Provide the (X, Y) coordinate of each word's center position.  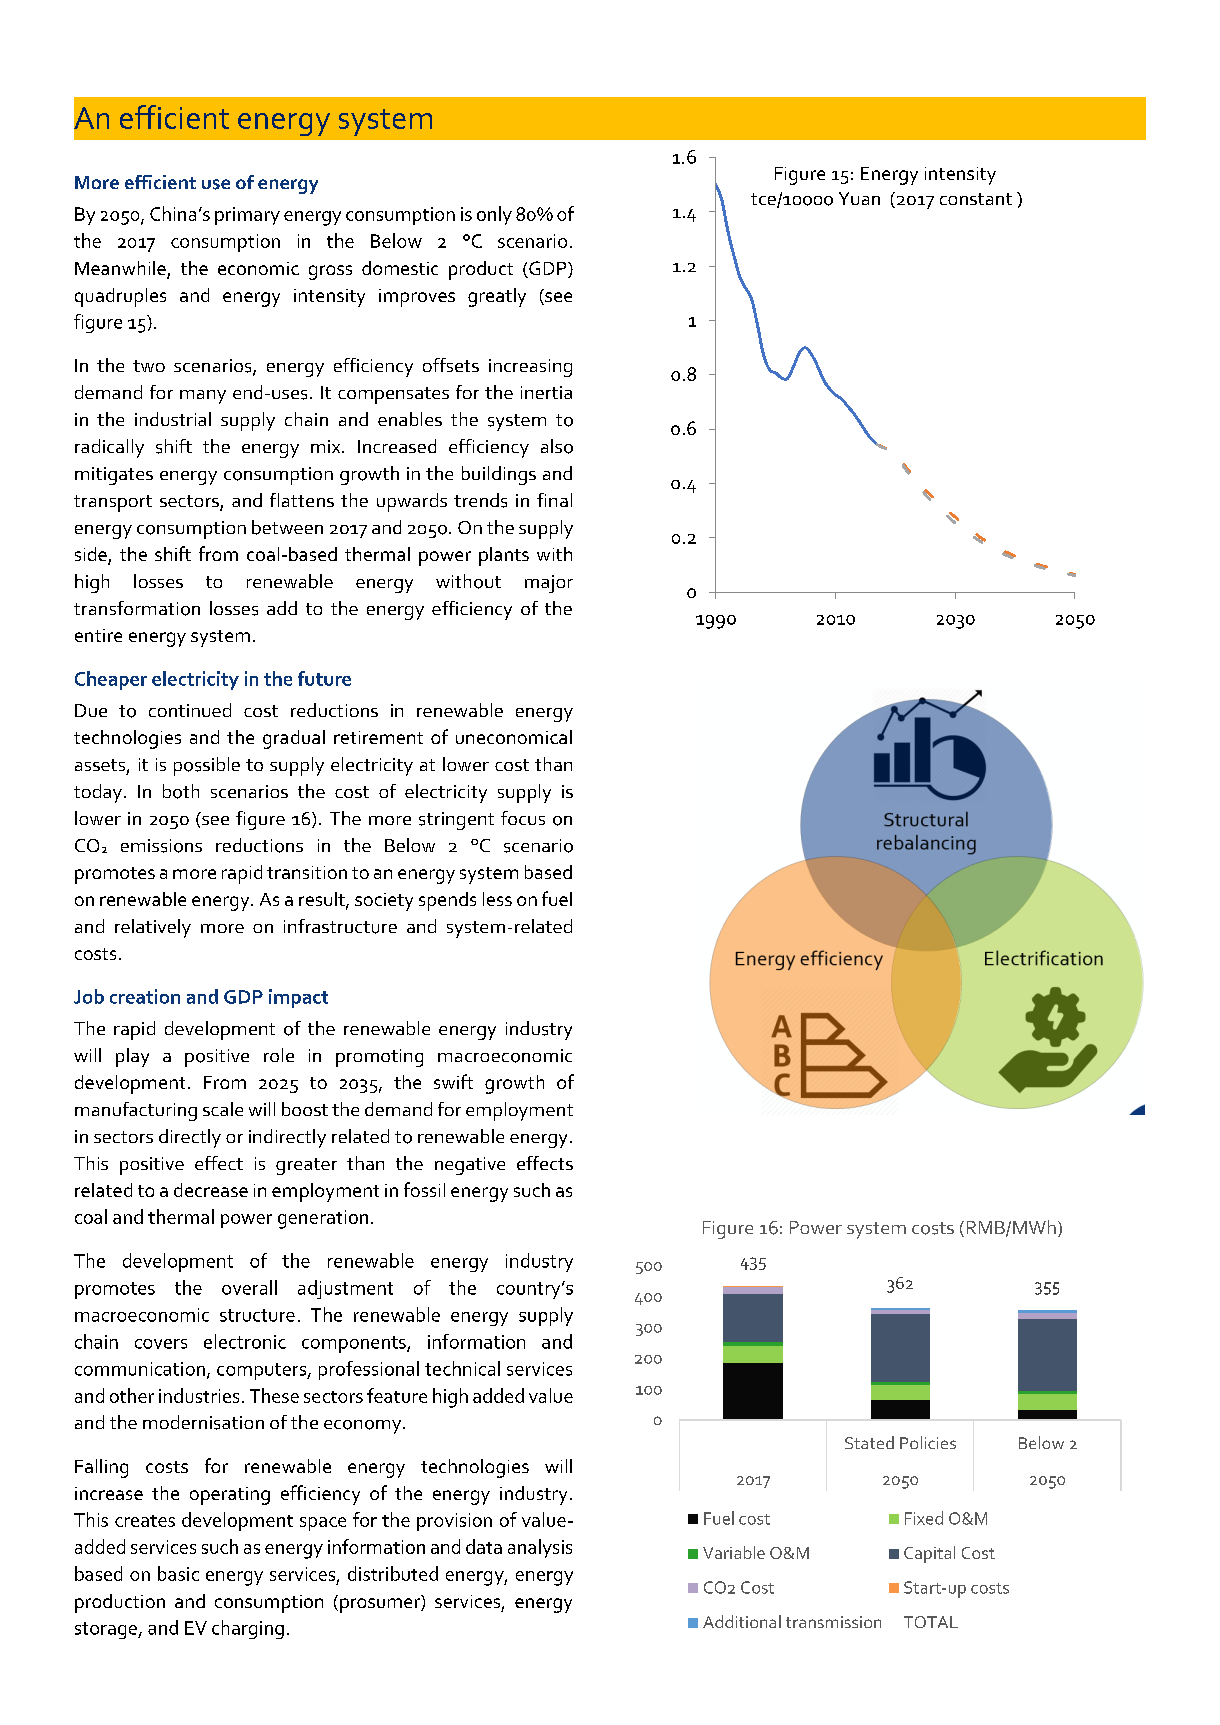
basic (178, 1573)
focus (523, 818)
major (549, 584)
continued (190, 710)
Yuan (859, 198)
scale (223, 1109)
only (494, 215)
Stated (869, 1442)
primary (247, 216)
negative (470, 1166)
